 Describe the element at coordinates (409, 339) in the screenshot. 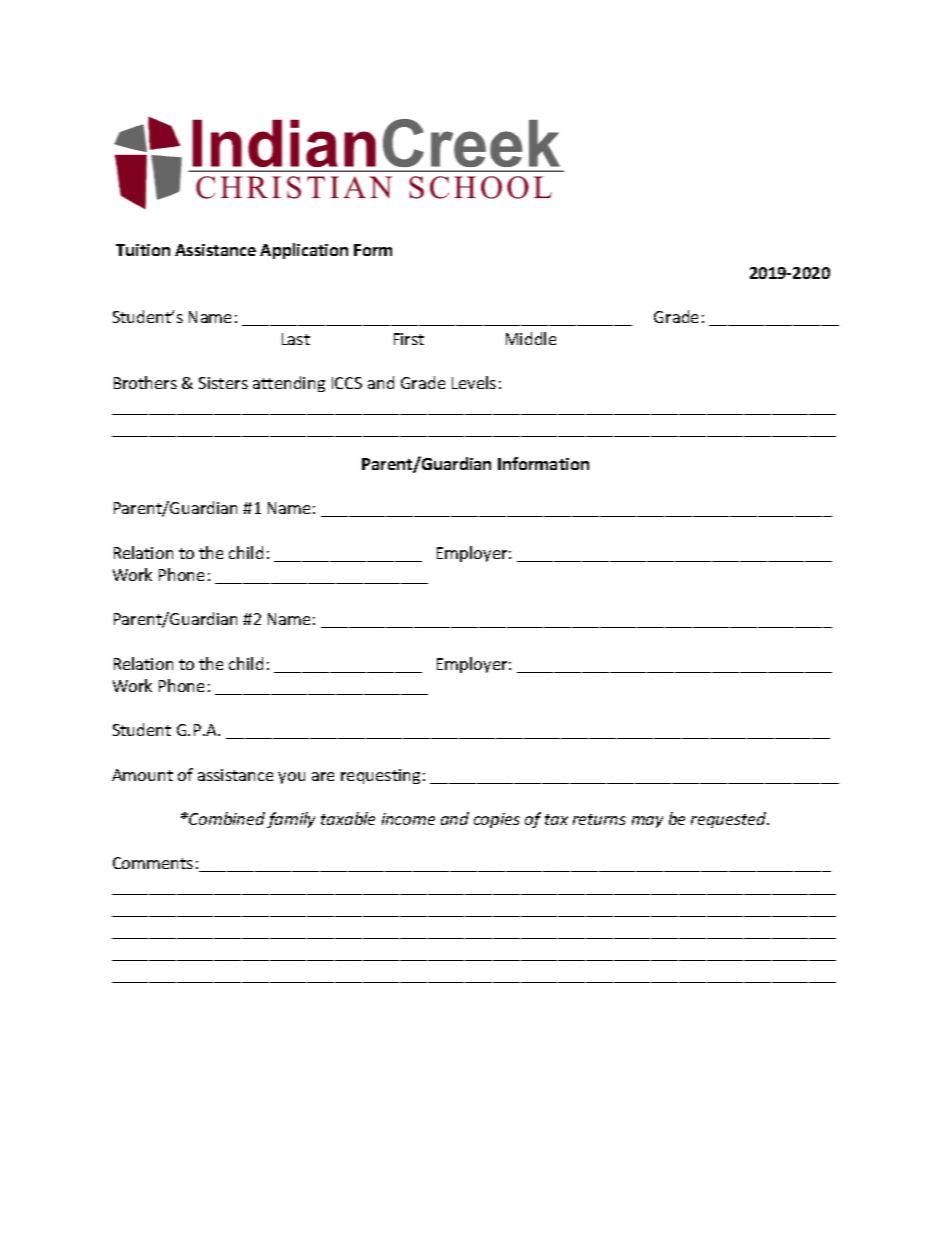

I see `First` at that location.
